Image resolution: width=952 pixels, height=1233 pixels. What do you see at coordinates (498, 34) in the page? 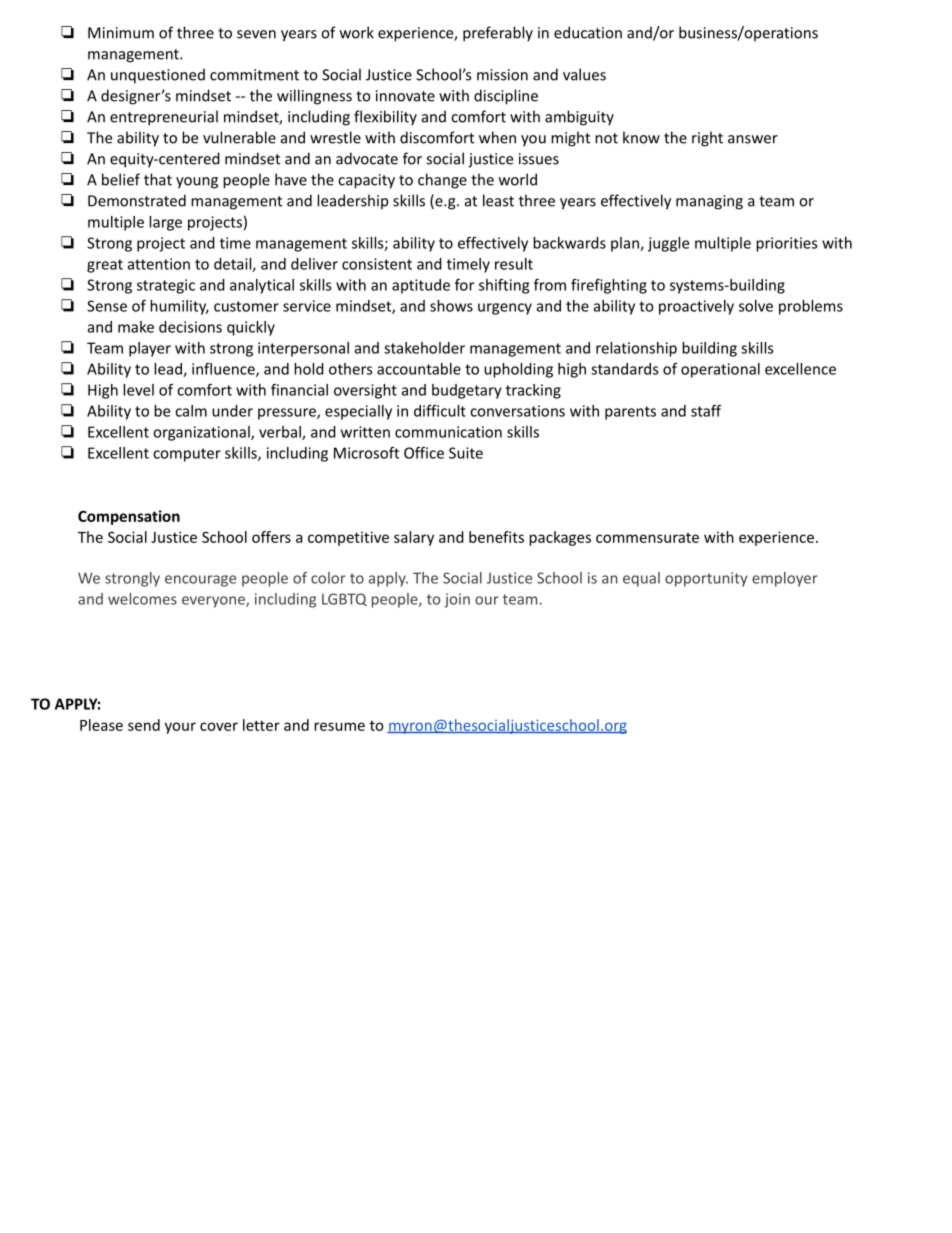
I see `preferably` at bounding box center [498, 34].
